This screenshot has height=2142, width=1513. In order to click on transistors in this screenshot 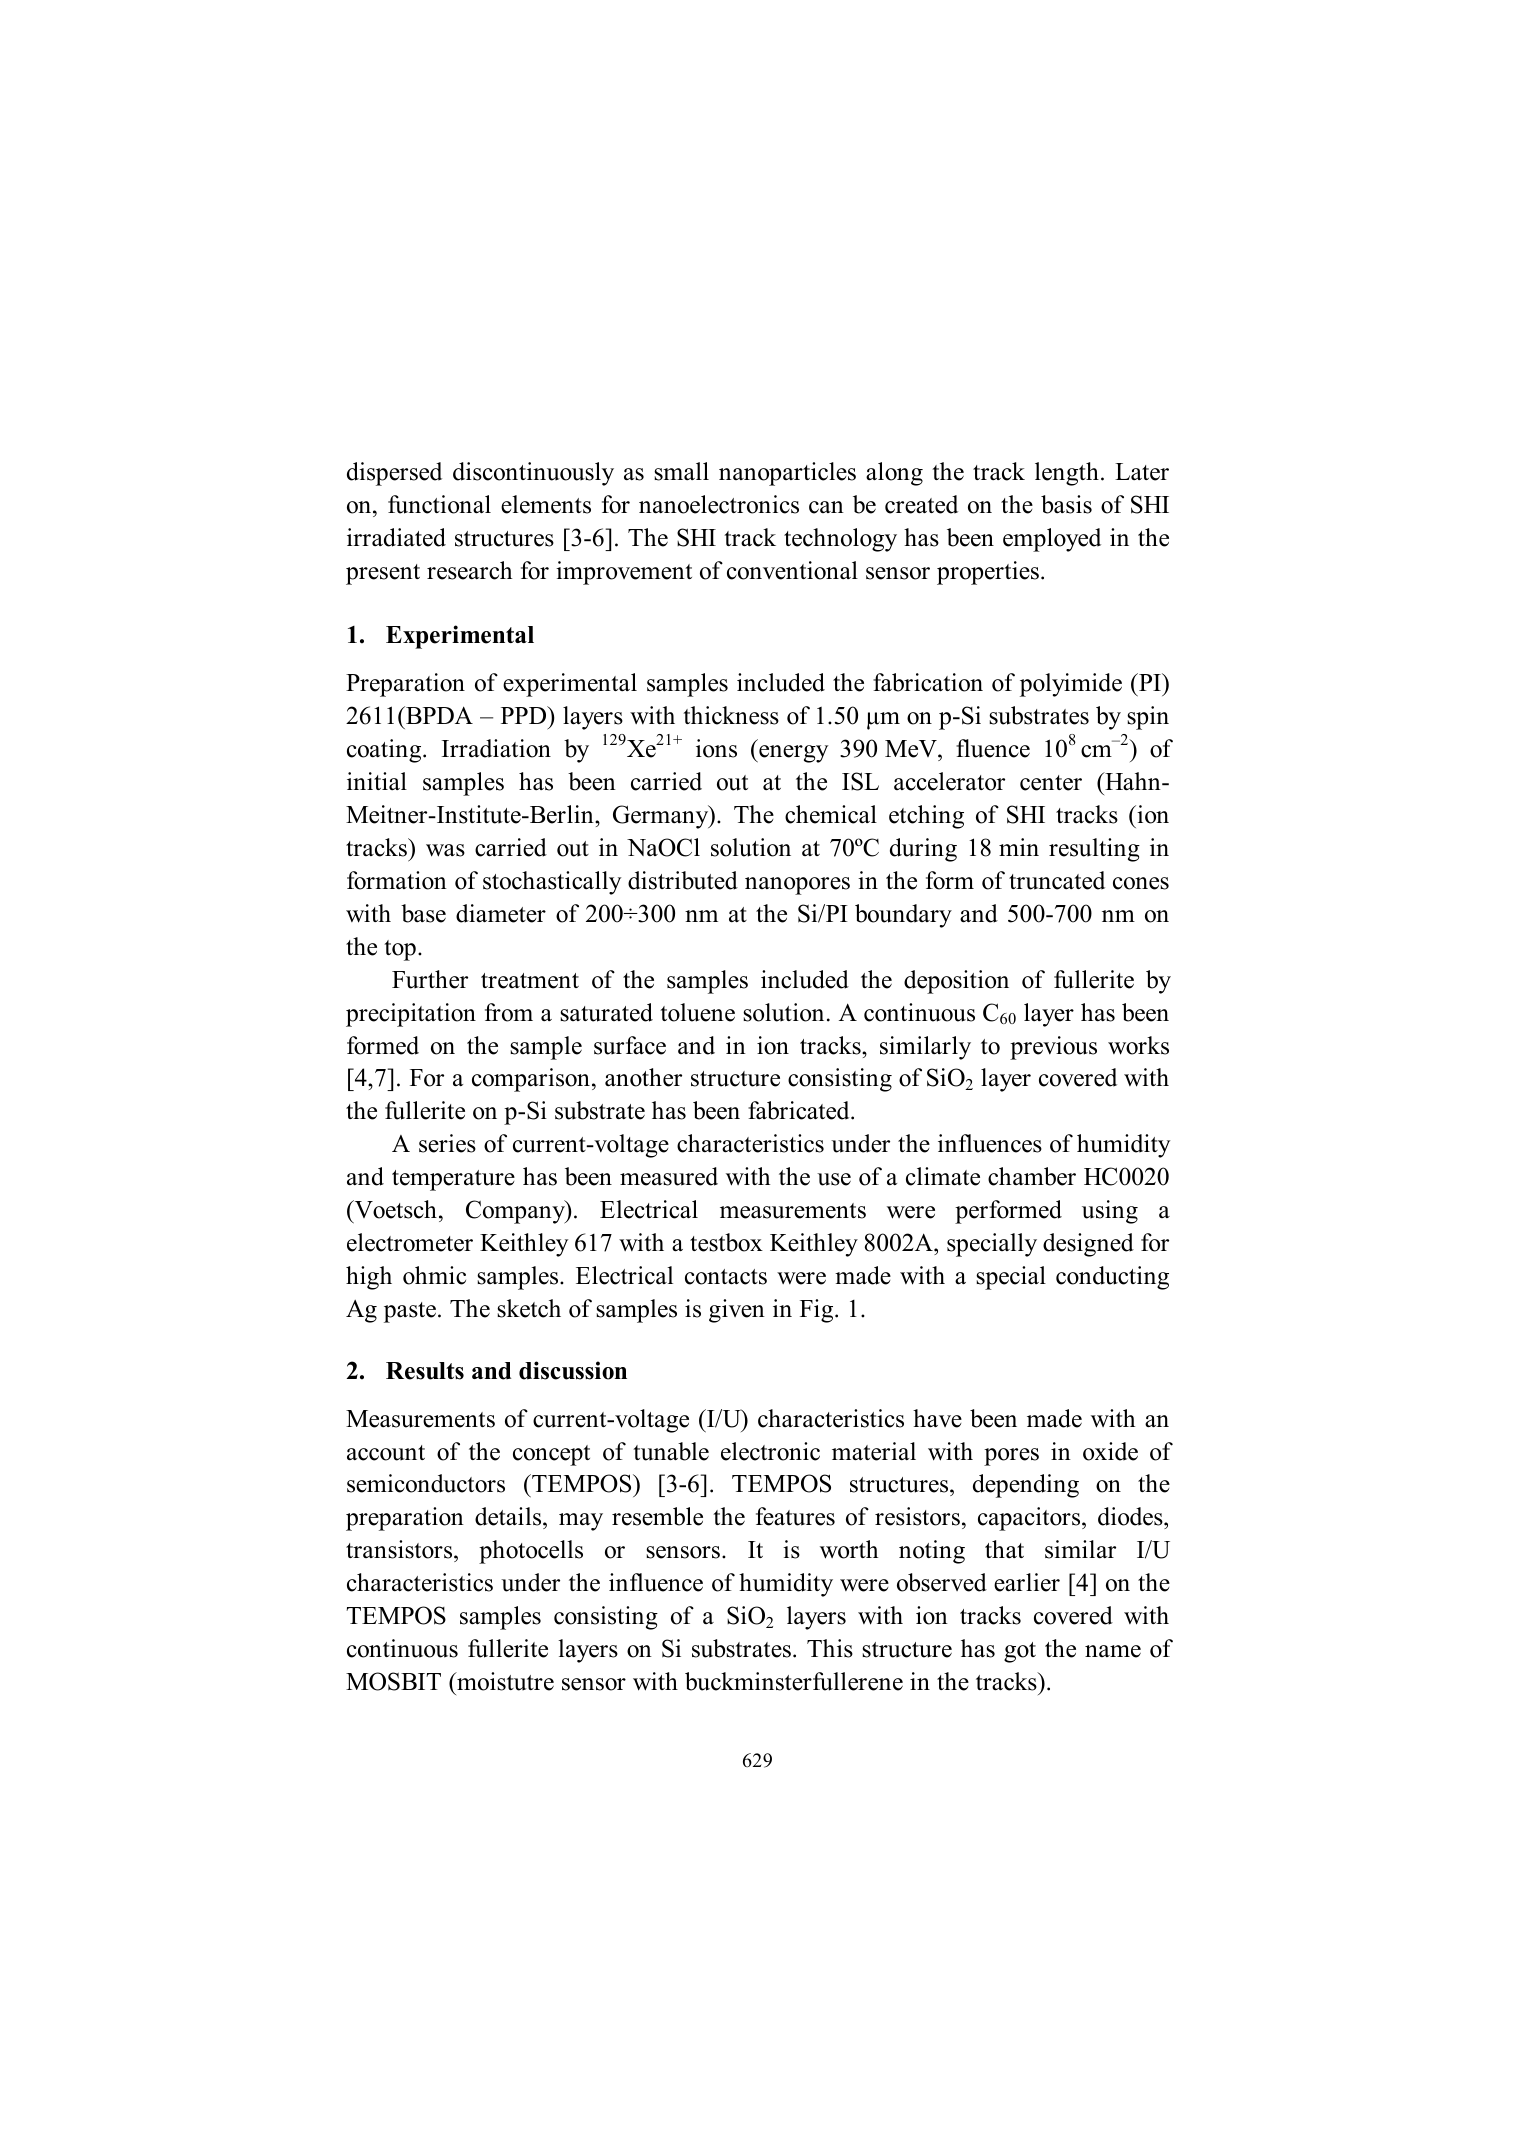, I will do `click(400, 1551)`.
